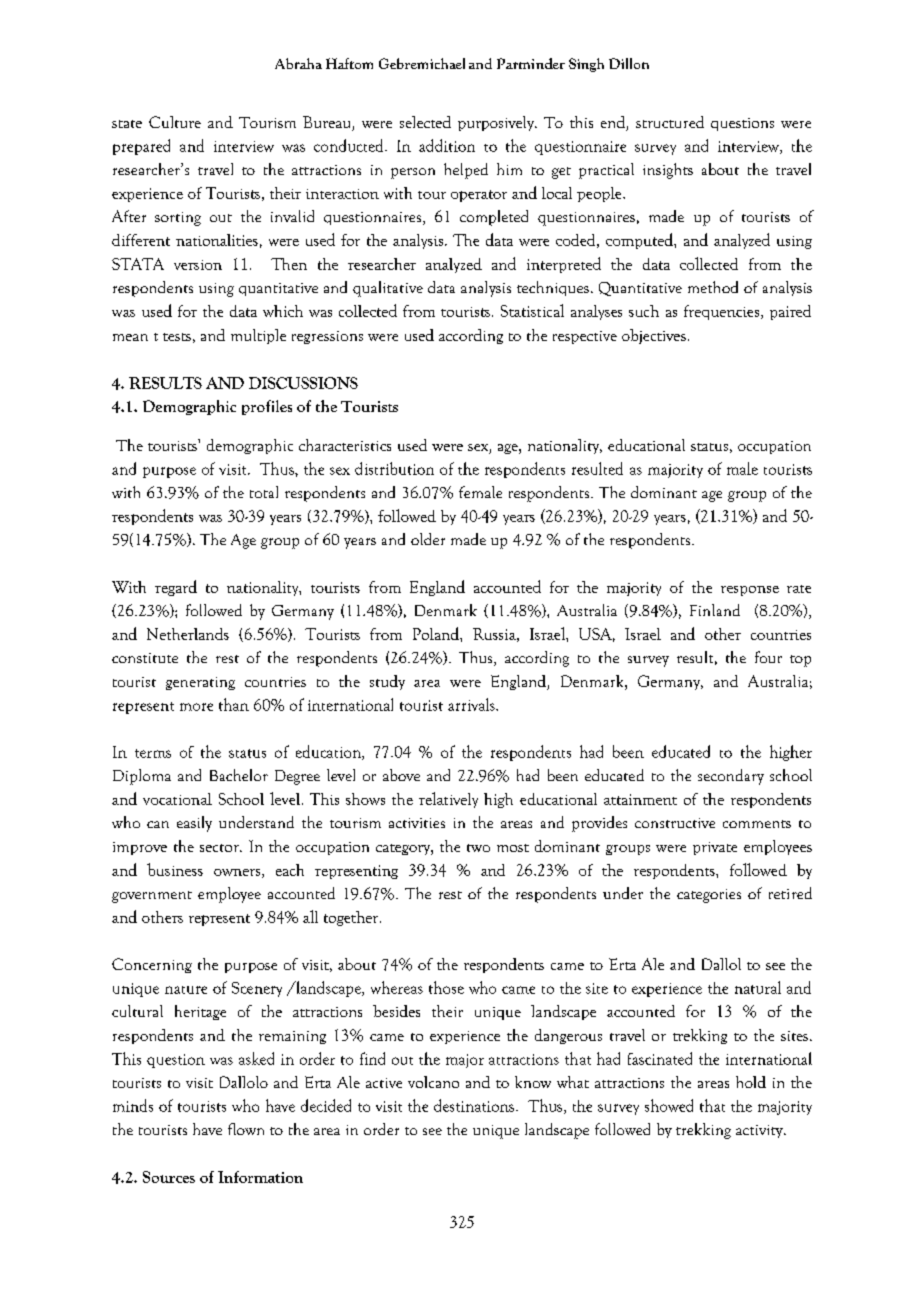  What do you see at coordinates (760, 1131) in the image?
I see `activity` at bounding box center [760, 1131].
